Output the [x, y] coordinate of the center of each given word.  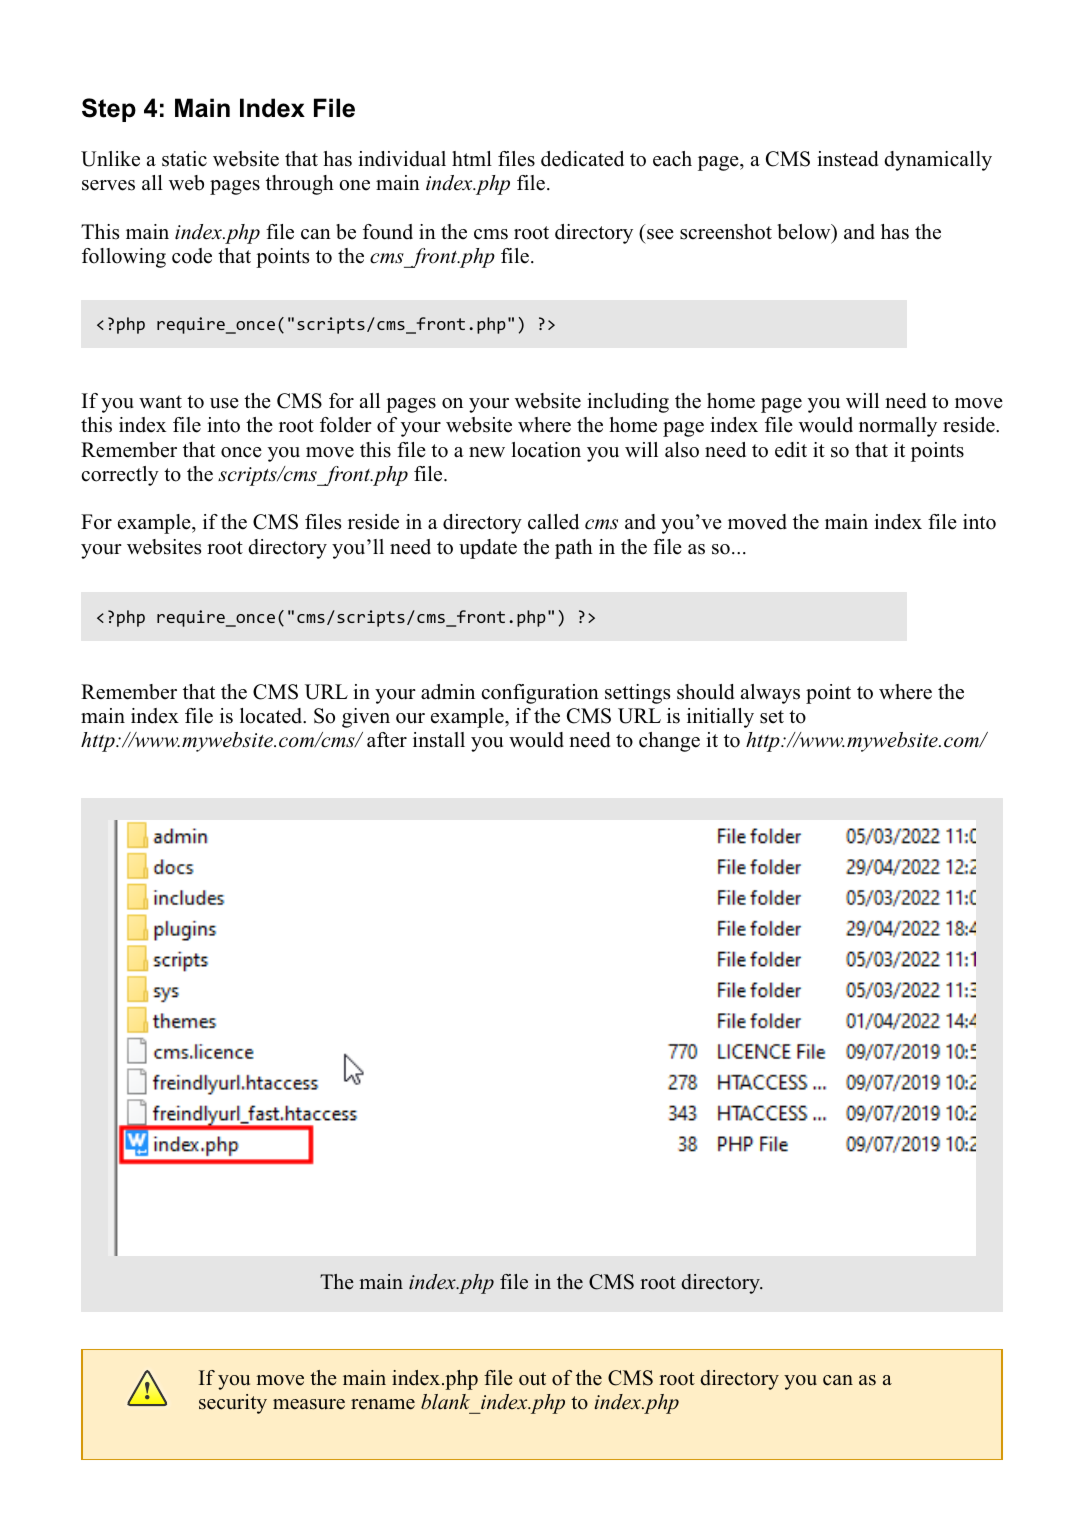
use [224, 403]
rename [383, 1404]
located [272, 716]
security [233, 1404]
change [669, 742]
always [770, 694]
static [184, 159]
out [532, 1379]
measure [309, 1404]
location [546, 450]
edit [791, 450]
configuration [540, 694]
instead [847, 159]
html [472, 158]
